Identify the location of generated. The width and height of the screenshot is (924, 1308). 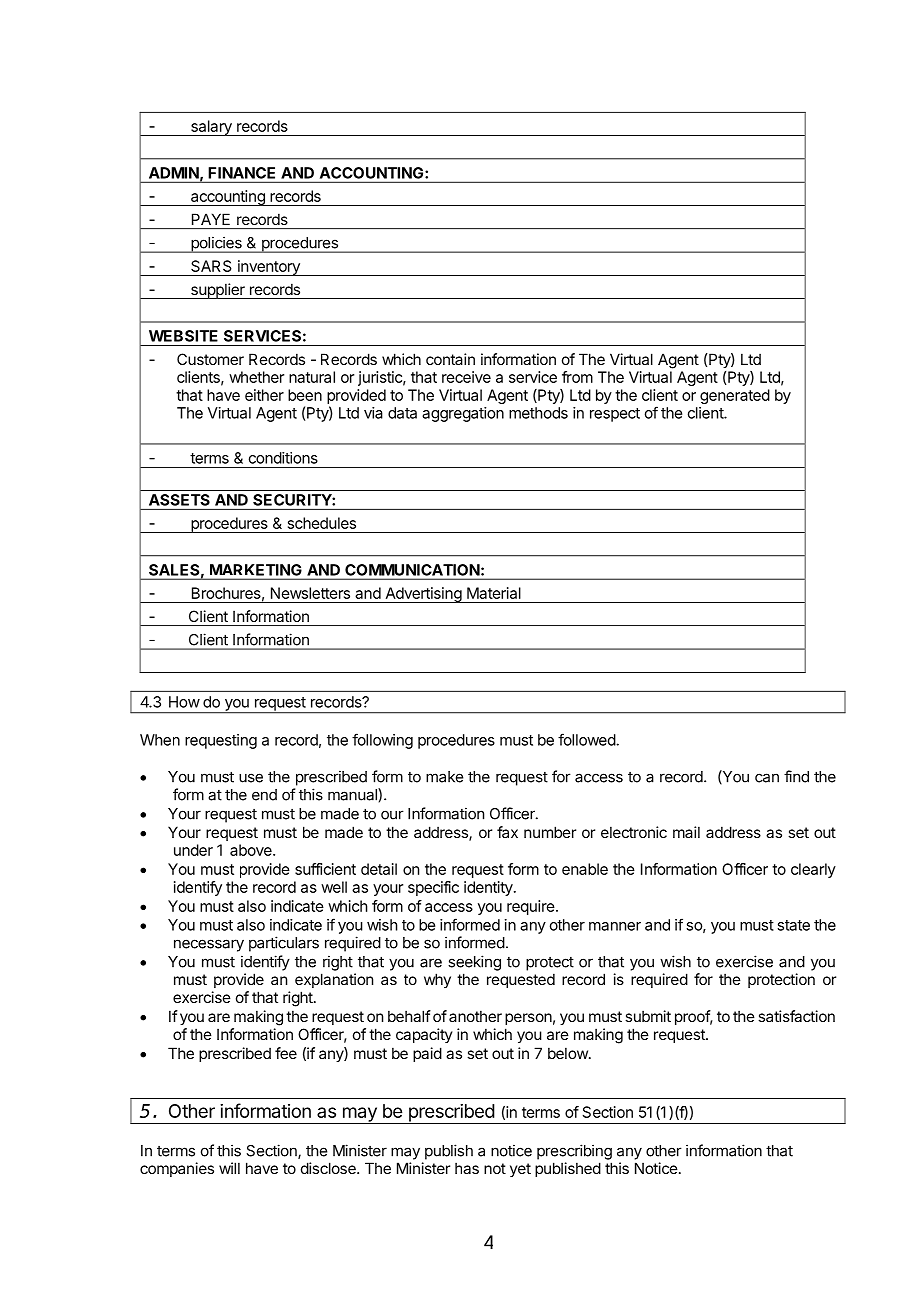
(735, 396).
